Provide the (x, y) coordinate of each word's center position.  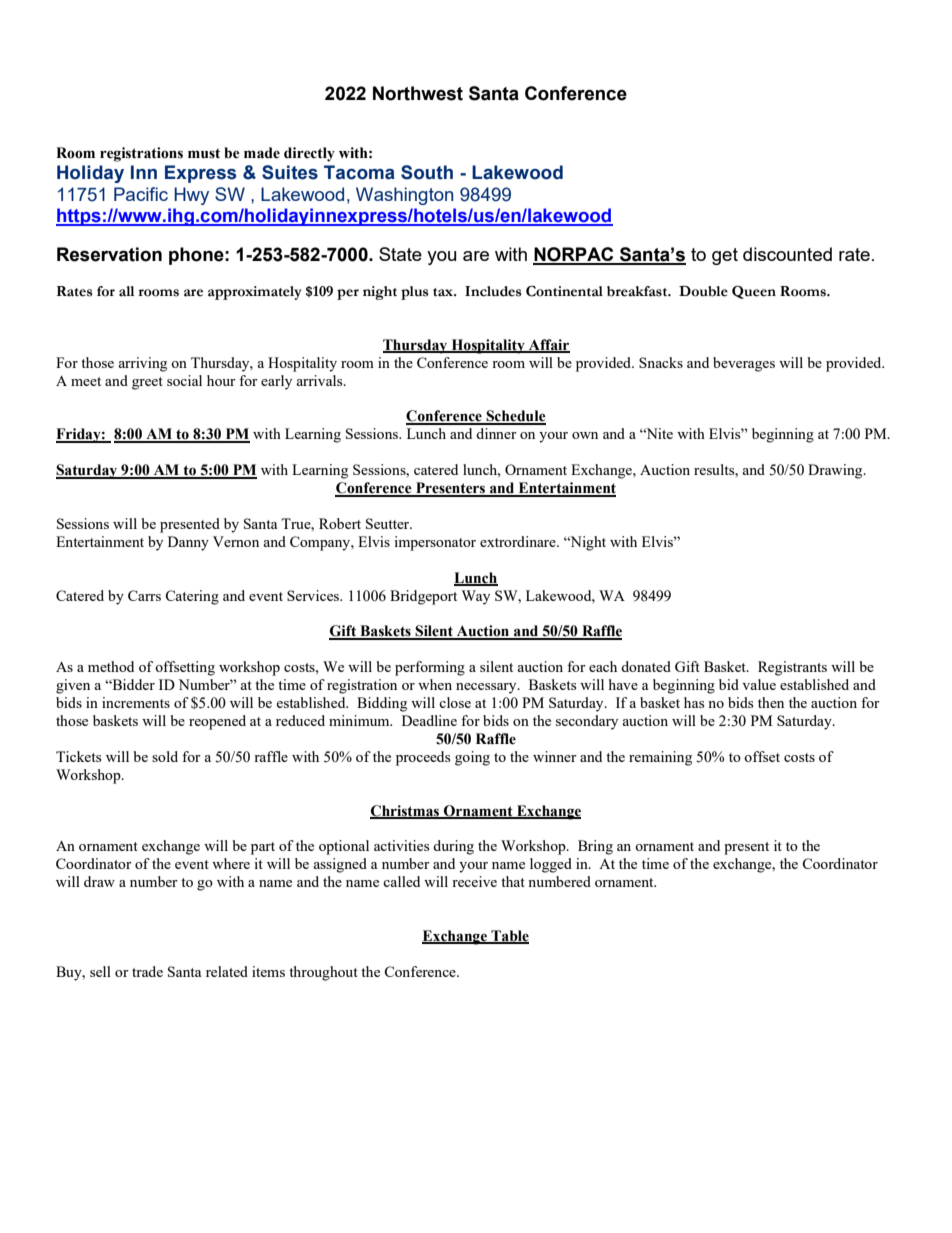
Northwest (418, 93)
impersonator (435, 543)
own (585, 435)
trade (147, 971)
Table (509, 936)
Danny (188, 543)
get (725, 256)
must (204, 153)
